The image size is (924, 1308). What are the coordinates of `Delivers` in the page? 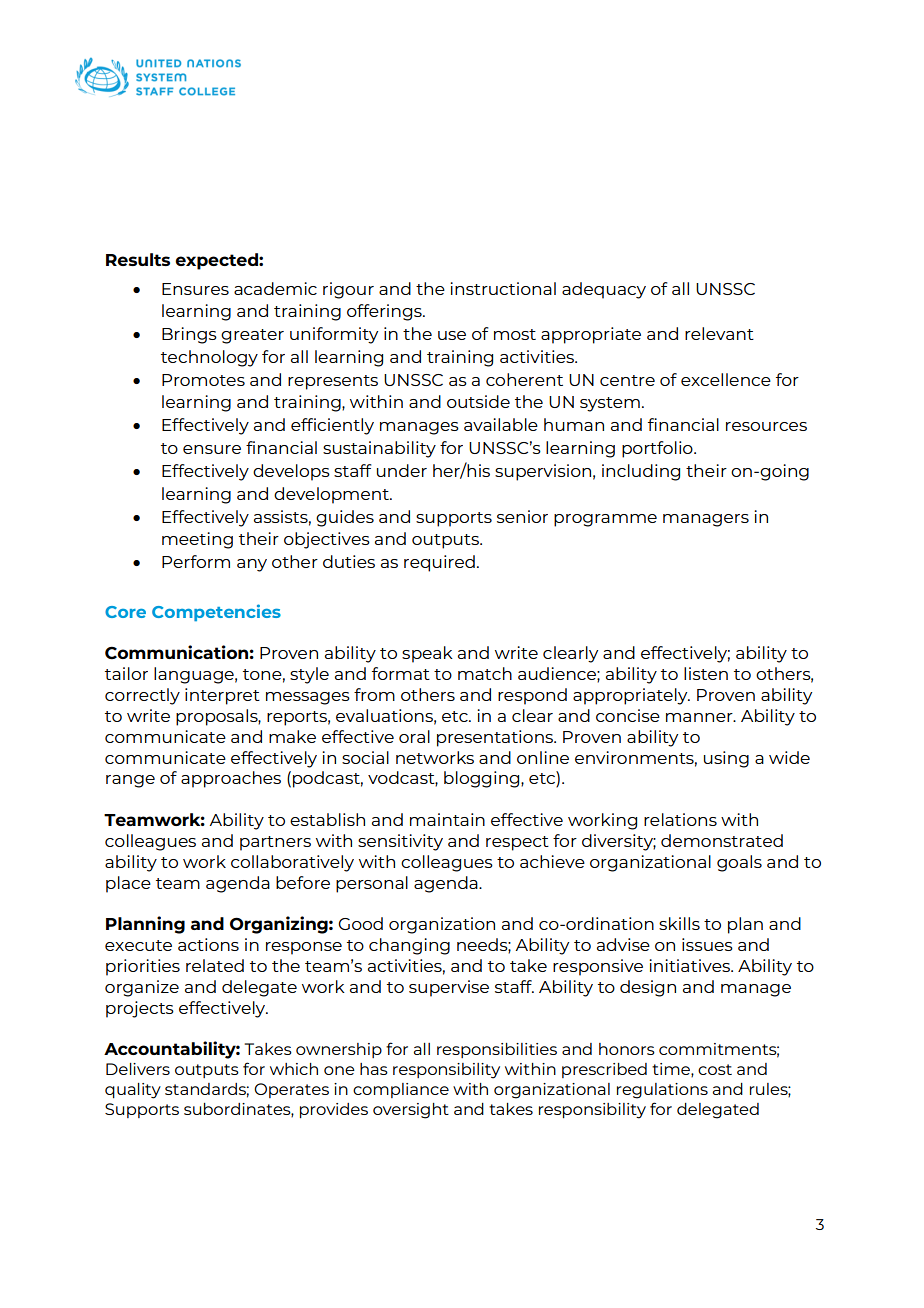 It's located at (138, 1069).
